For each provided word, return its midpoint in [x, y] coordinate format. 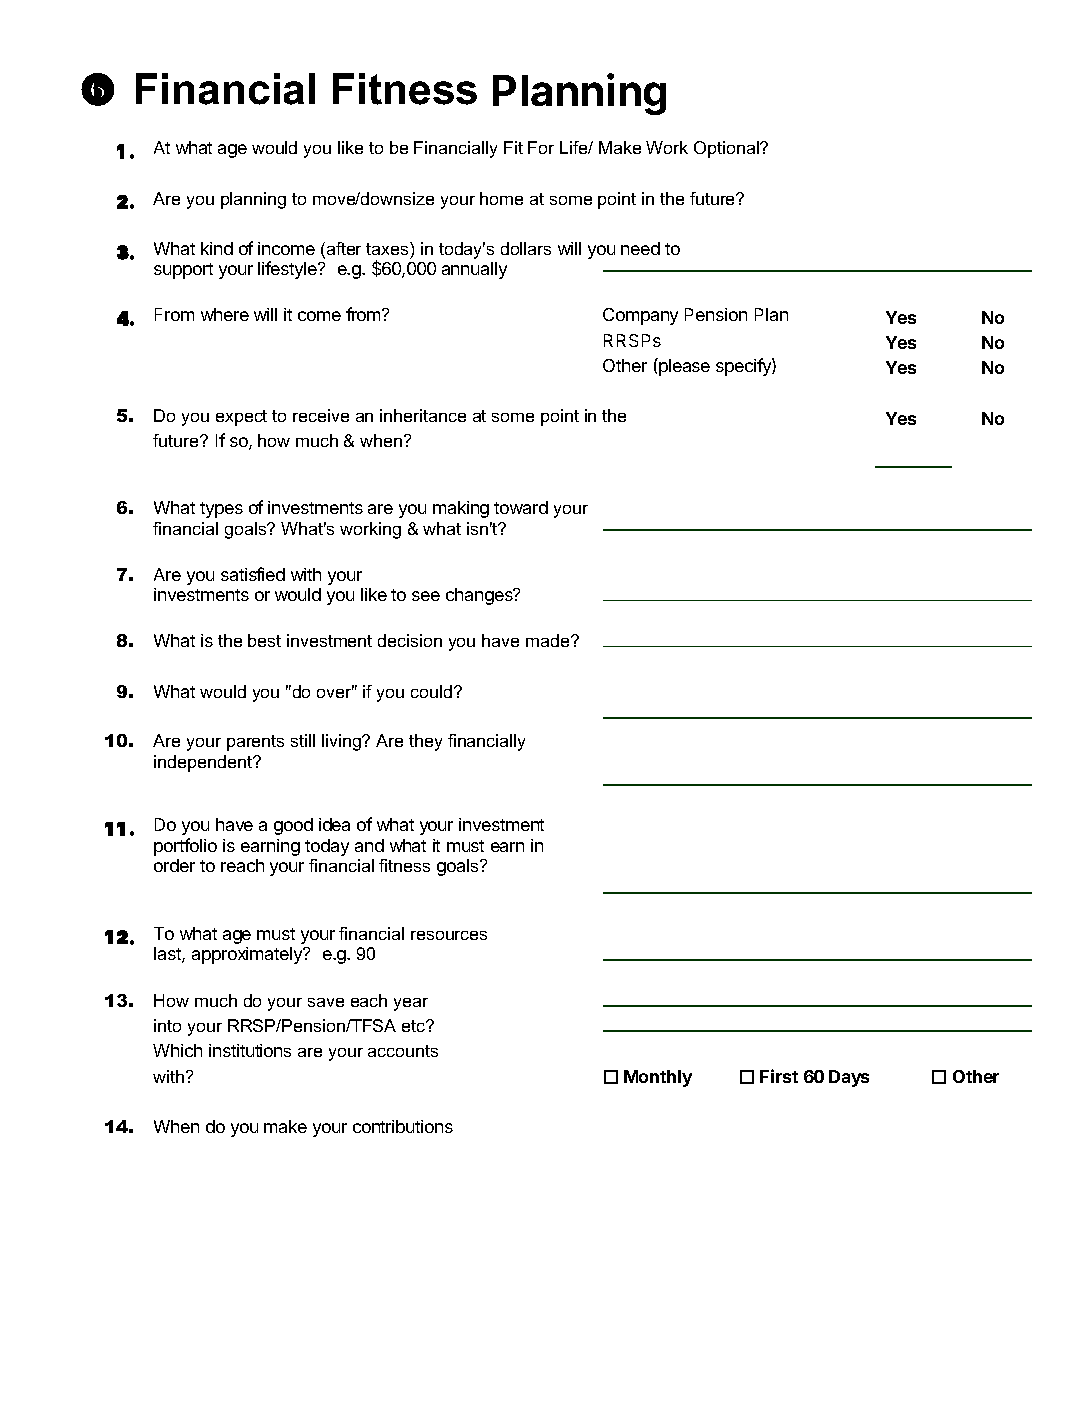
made [549, 640]
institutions [250, 1050]
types [221, 510]
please [683, 367]
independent [204, 763]
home [501, 198]
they [425, 742]
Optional [727, 149]
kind [217, 248]
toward [521, 507]
